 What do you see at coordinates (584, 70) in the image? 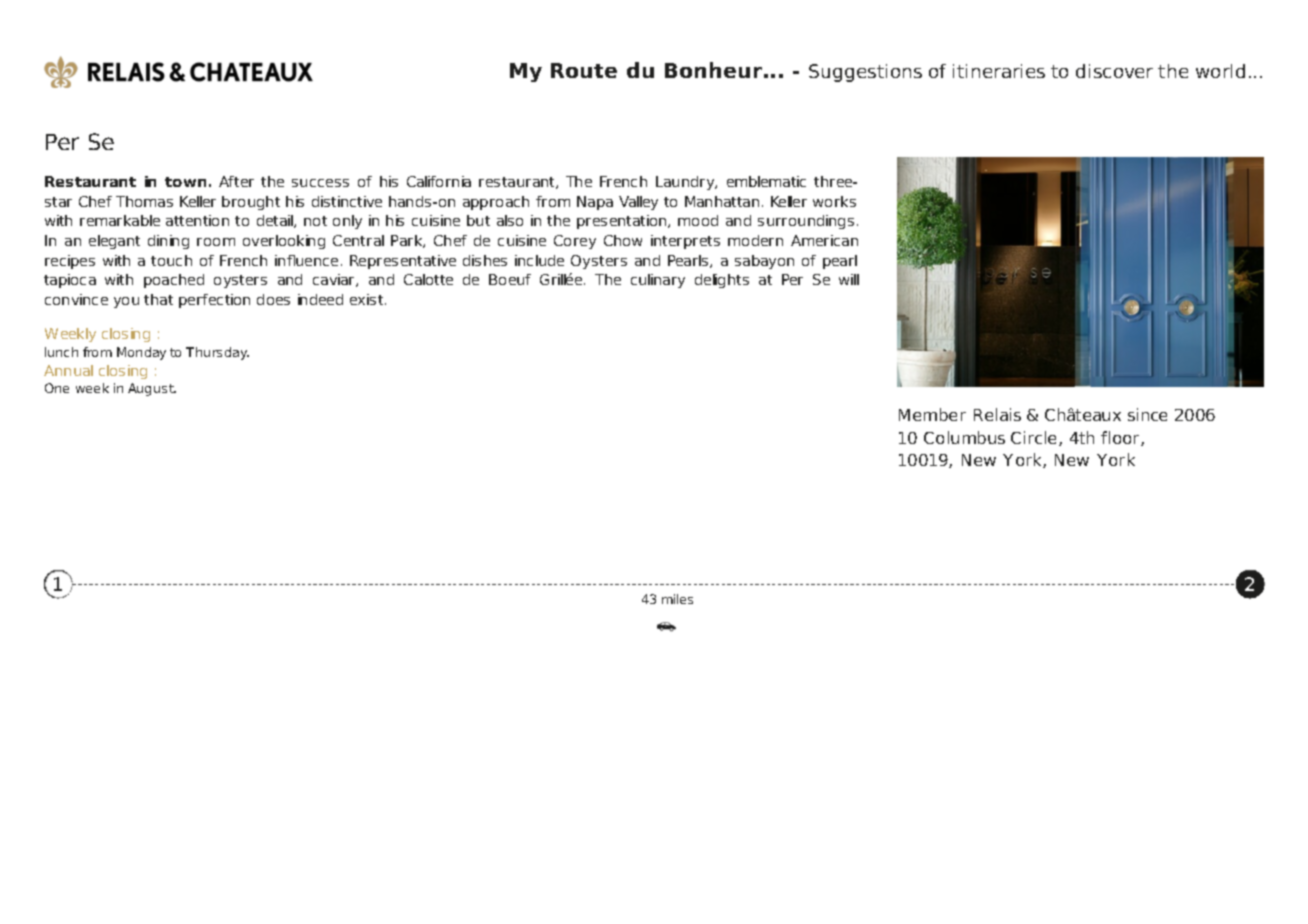
I see `Route` at bounding box center [584, 70].
